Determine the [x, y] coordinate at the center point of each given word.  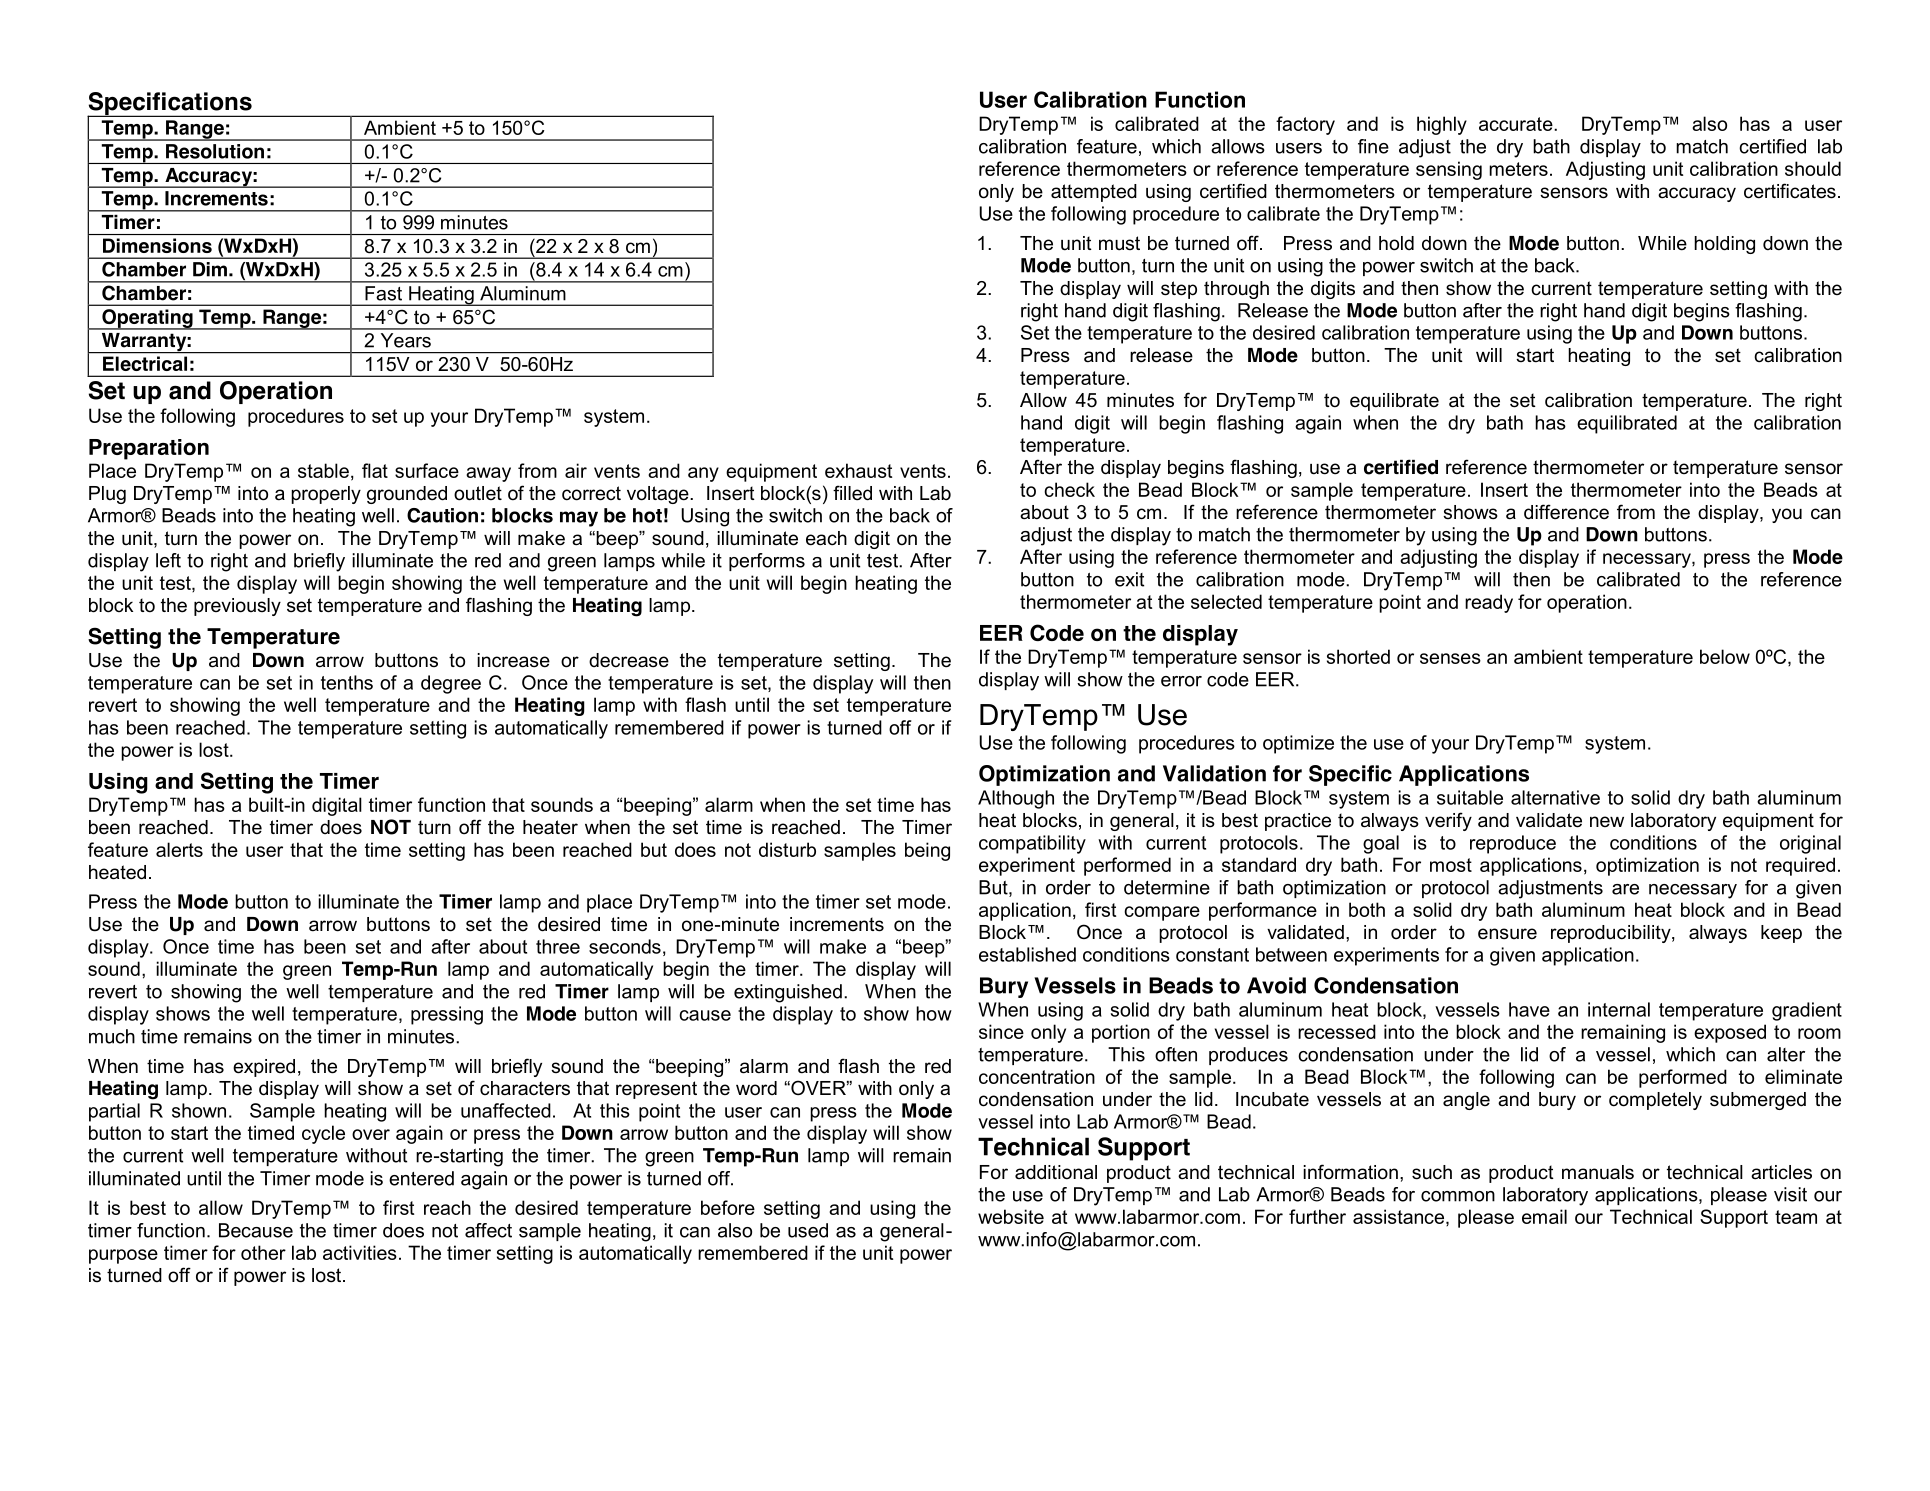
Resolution [215, 151]
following [1088, 215]
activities [360, 1252]
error [1181, 681]
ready [1489, 603]
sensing [1449, 170]
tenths [347, 682]
